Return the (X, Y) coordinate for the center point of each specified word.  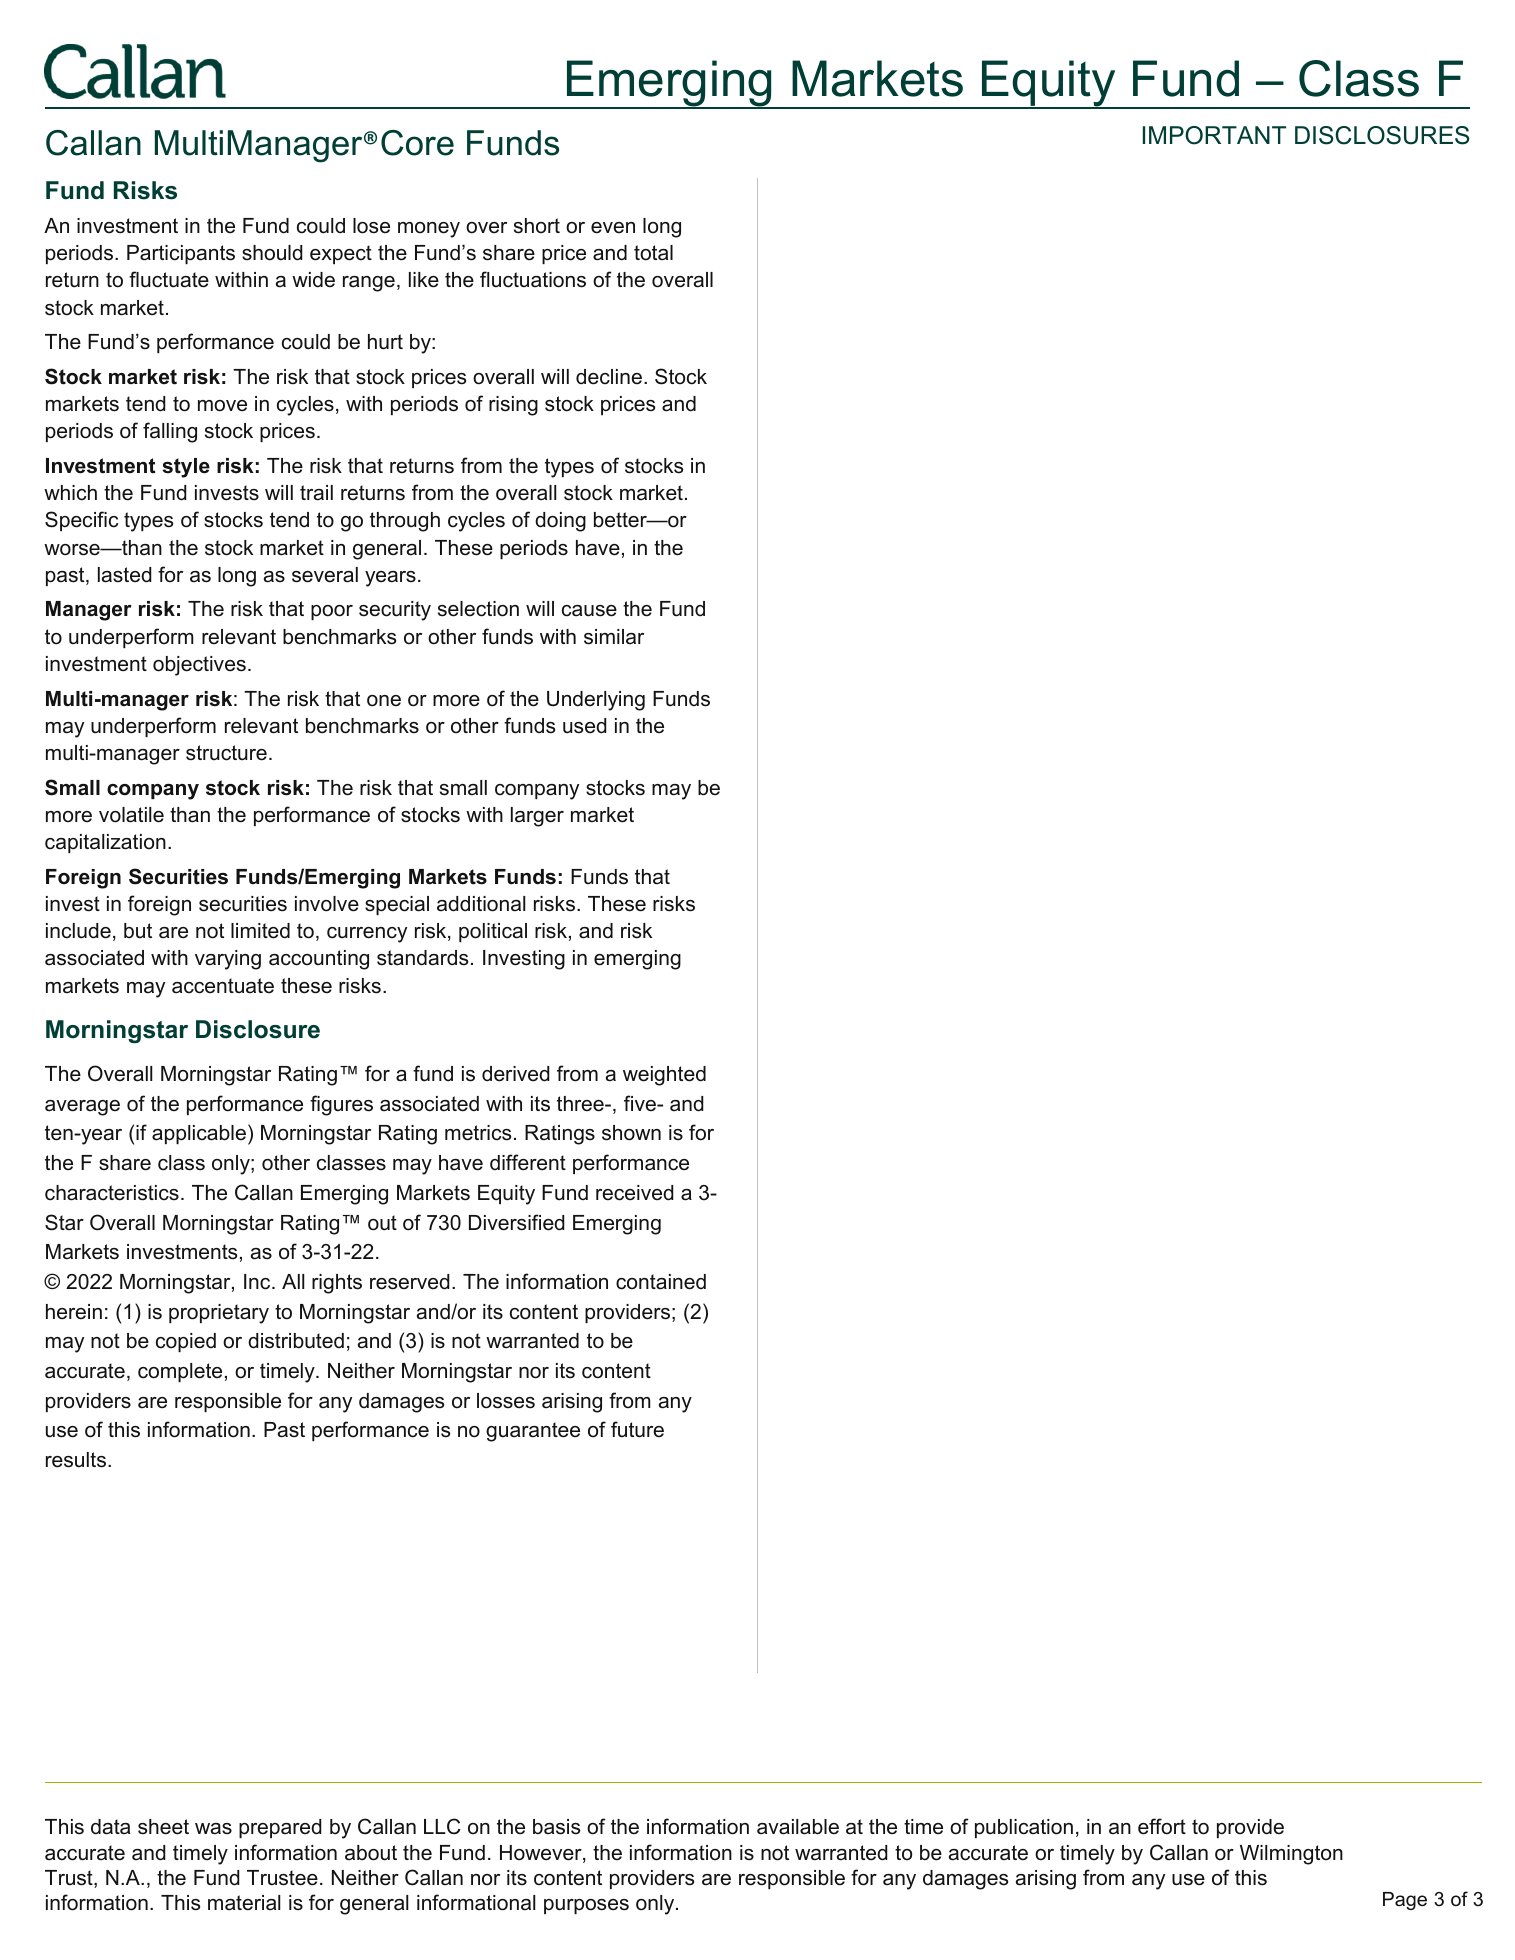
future (637, 1429)
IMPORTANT (1214, 135)
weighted (664, 1076)
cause (589, 611)
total (653, 253)
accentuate (223, 986)
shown (631, 1133)
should (272, 253)
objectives (199, 666)
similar (614, 637)
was (213, 1829)
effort (1162, 1826)
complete (180, 1372)
